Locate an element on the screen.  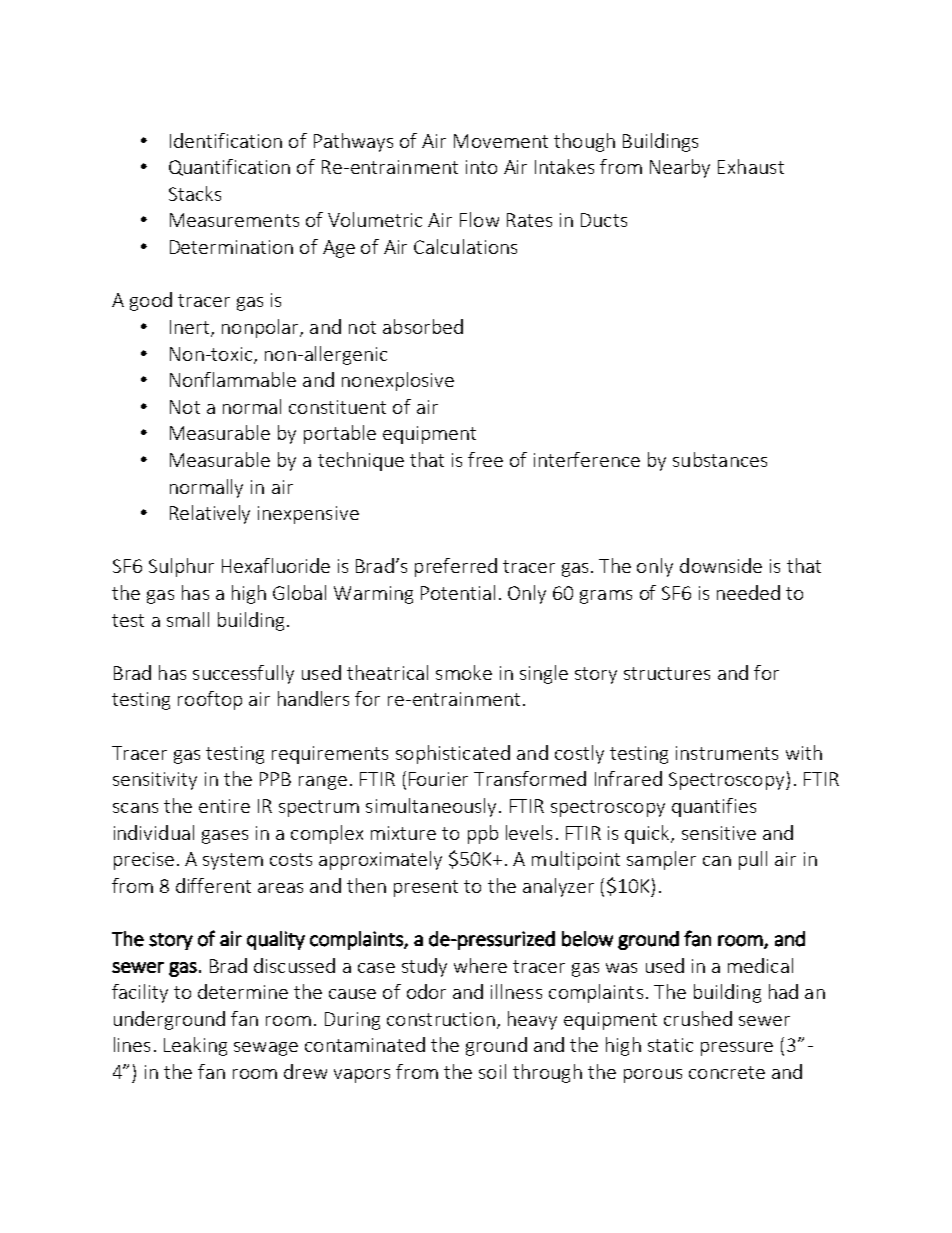
small is located at coordinates (188, 619).
